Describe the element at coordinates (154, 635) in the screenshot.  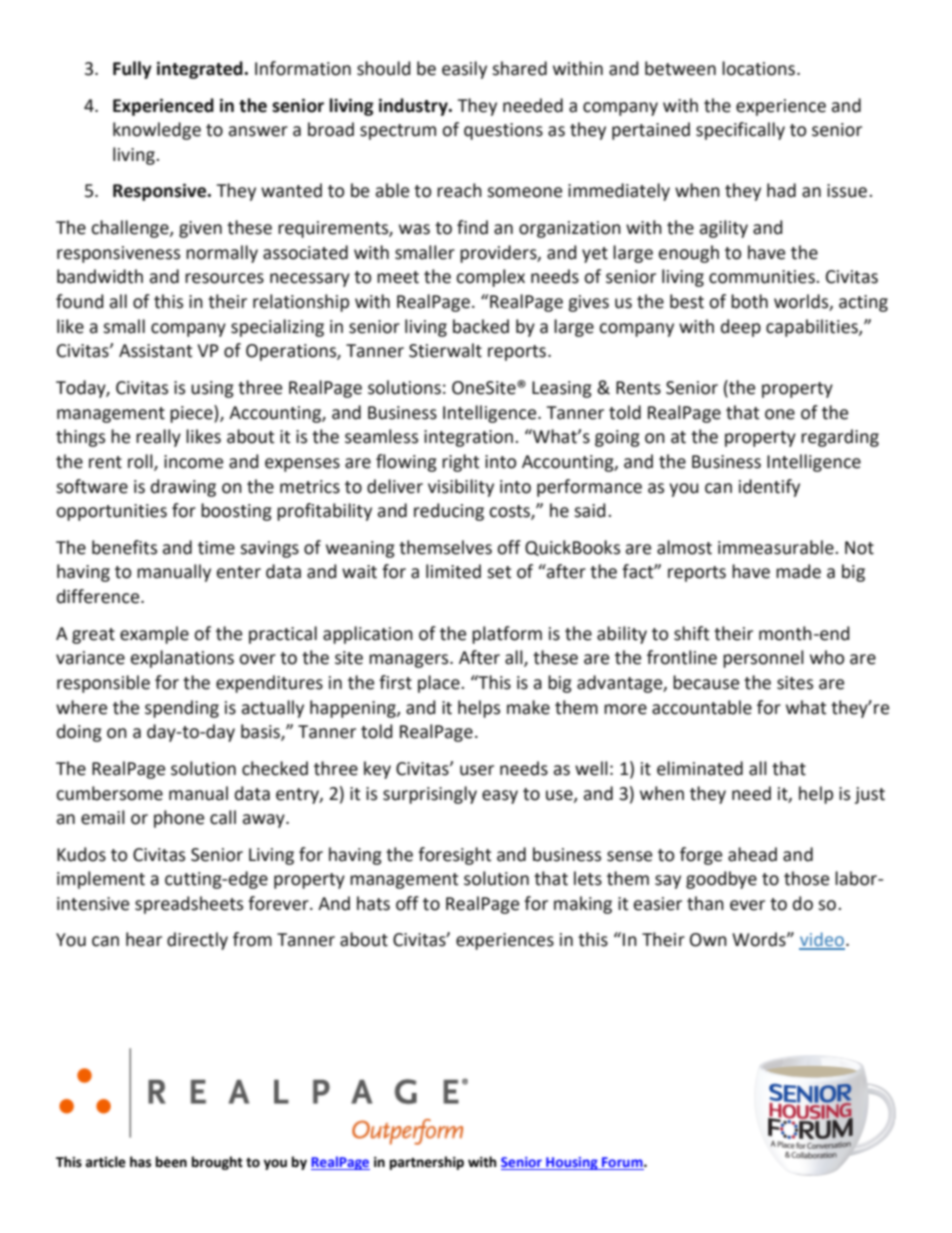
I see `example` at that location.
